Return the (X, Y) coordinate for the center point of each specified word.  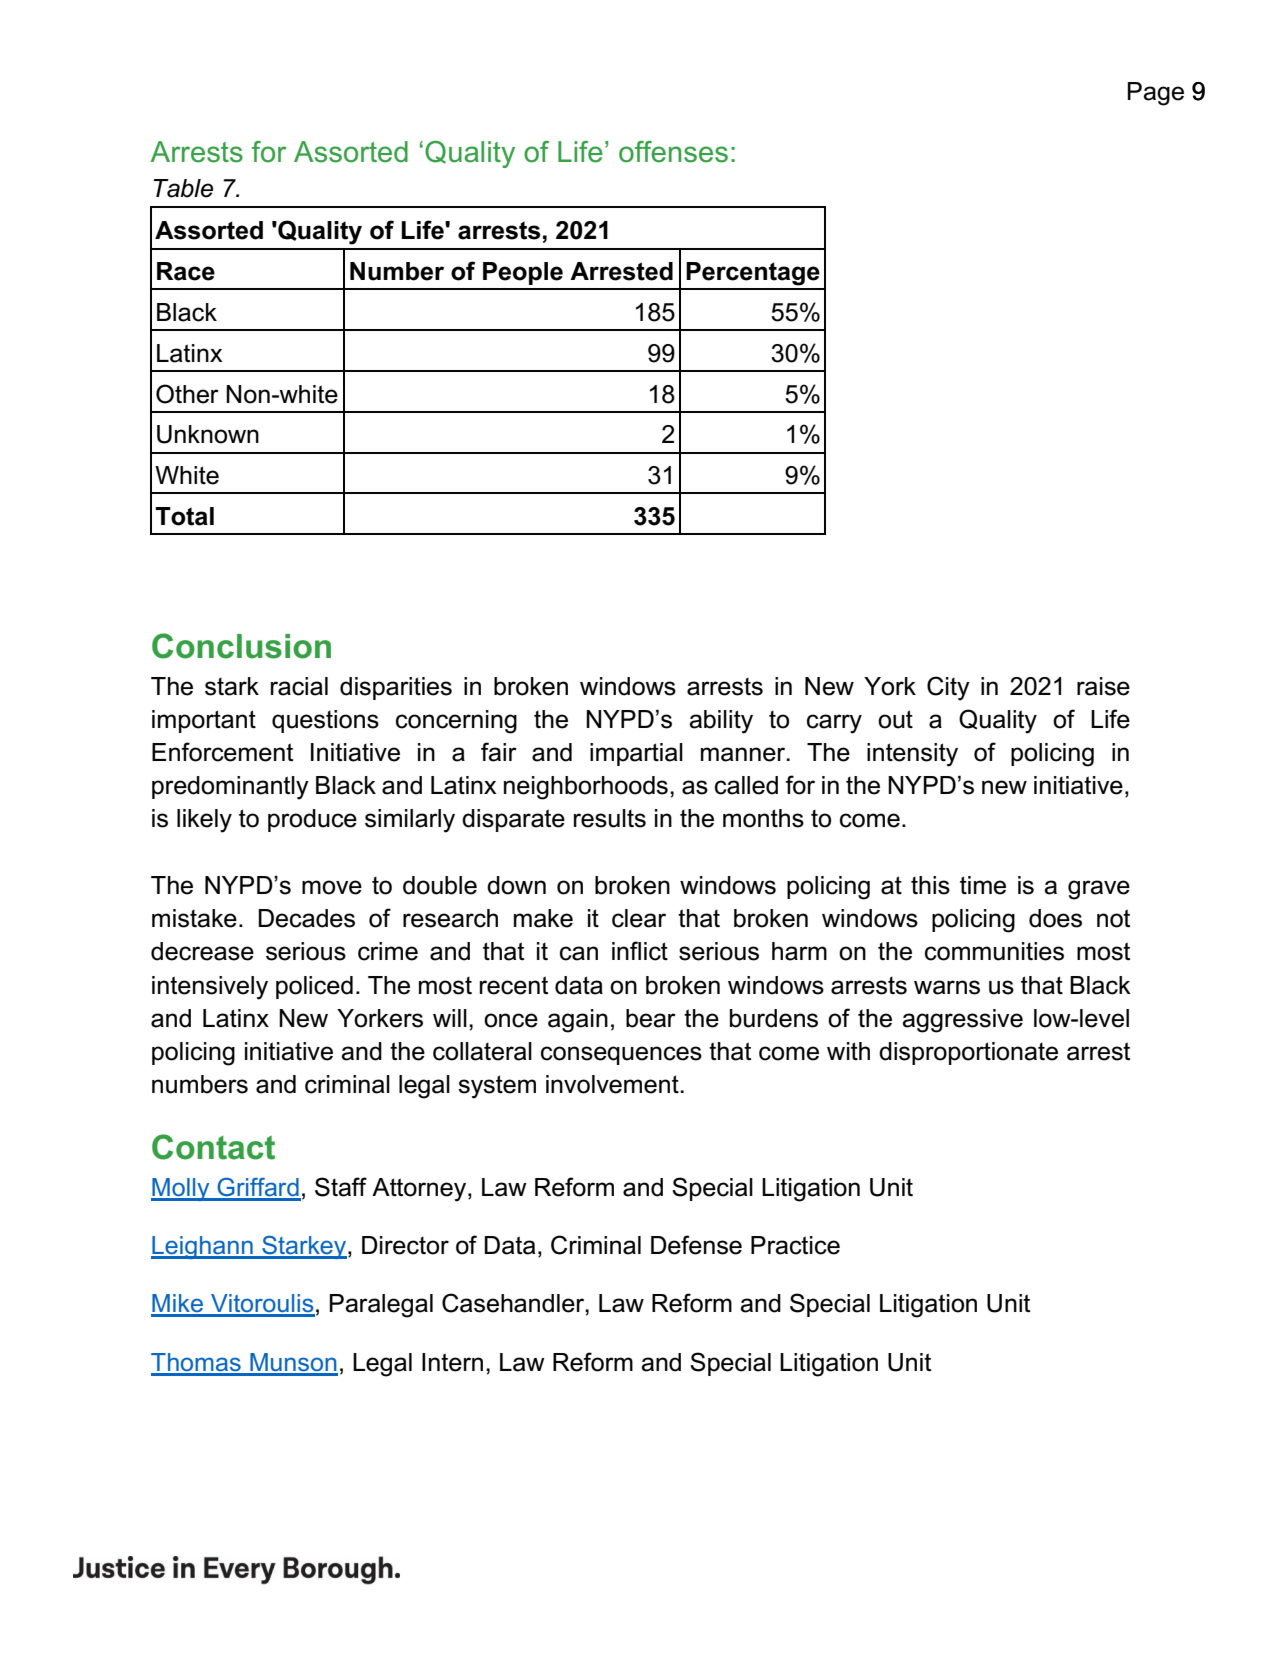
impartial (636, 754)
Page (1156, 94)
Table (183, 188)
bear (651, 1018)
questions (325, 721)
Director (405, 1245)
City (948, 688)
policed (314, 987)
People (523, 273)
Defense (696, 1245)
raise (1103, 686)
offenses (673, 152)
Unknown (208, 434)
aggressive (962, 1021)
